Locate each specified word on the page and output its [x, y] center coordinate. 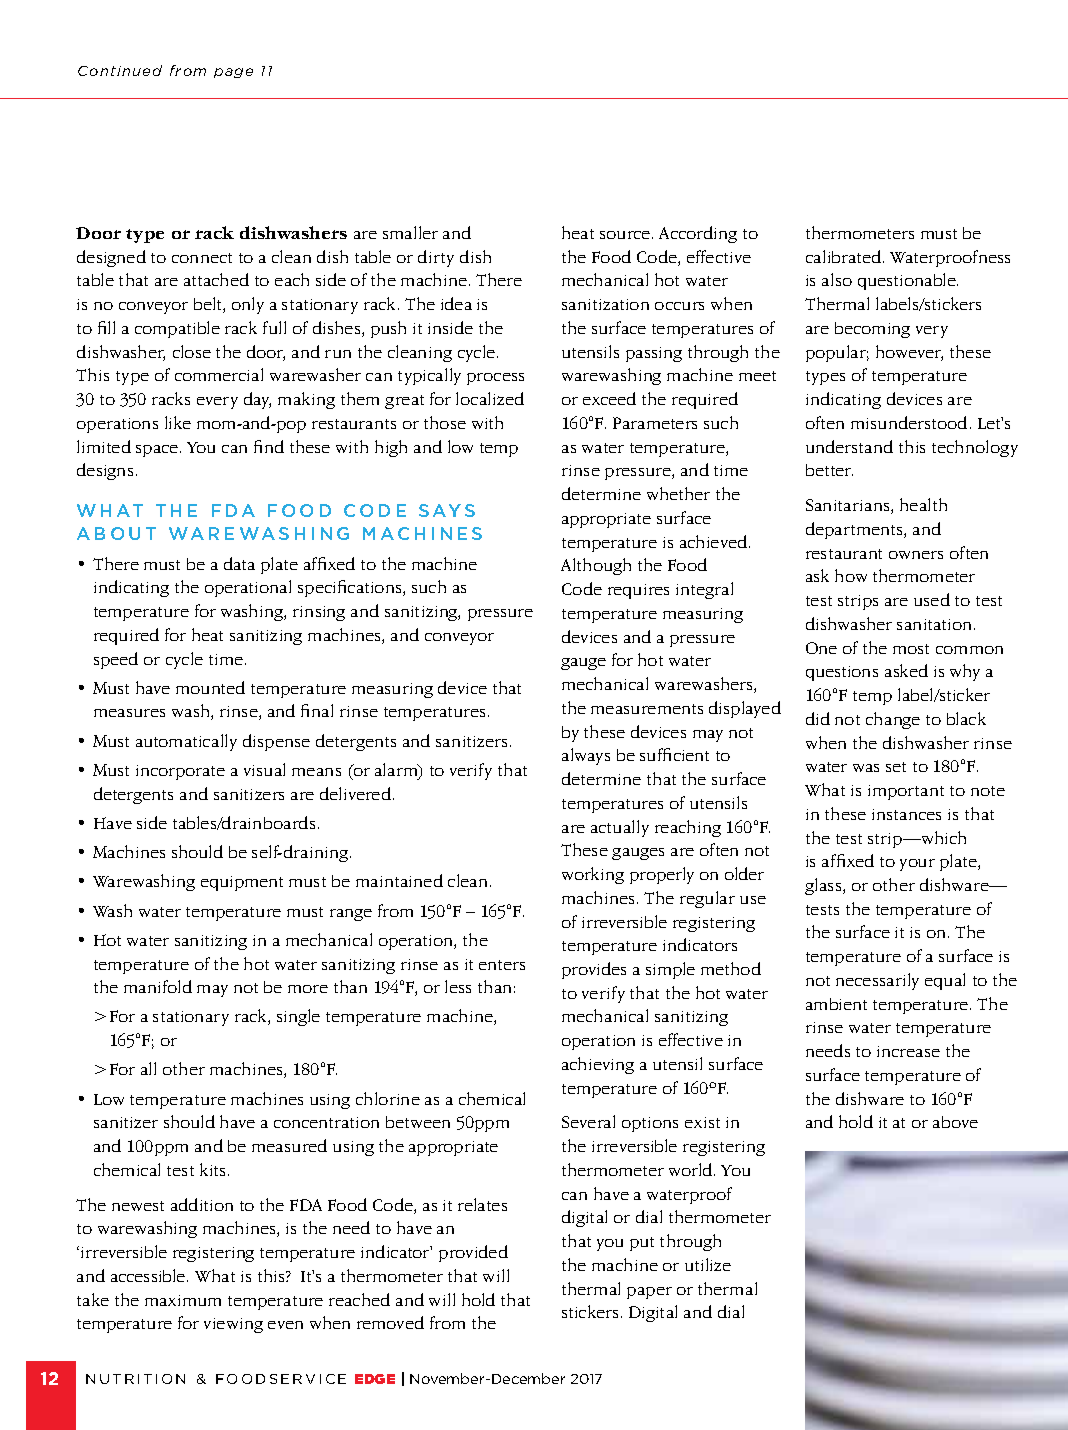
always [586, 756]
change [893, 720]
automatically [186, 742]
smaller [410, 232]
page [233, 73]
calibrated [845, 256]
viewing [233, 1325]
